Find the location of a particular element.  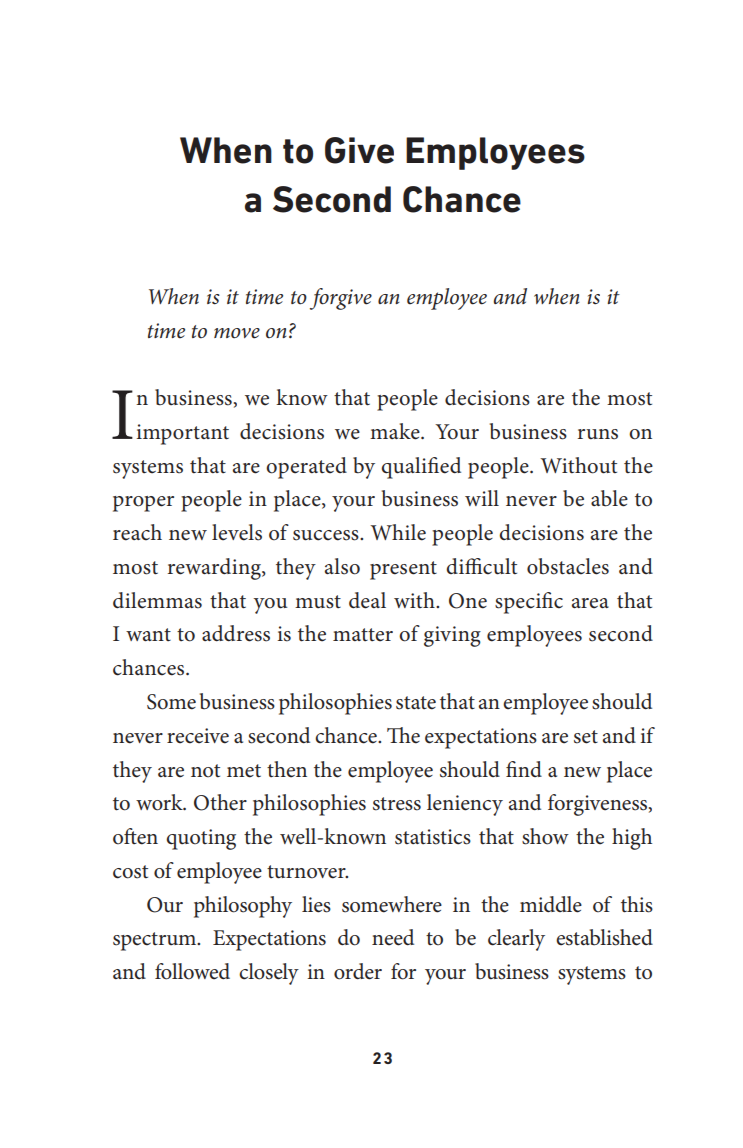

proper is located at coordinates (143, 504).
